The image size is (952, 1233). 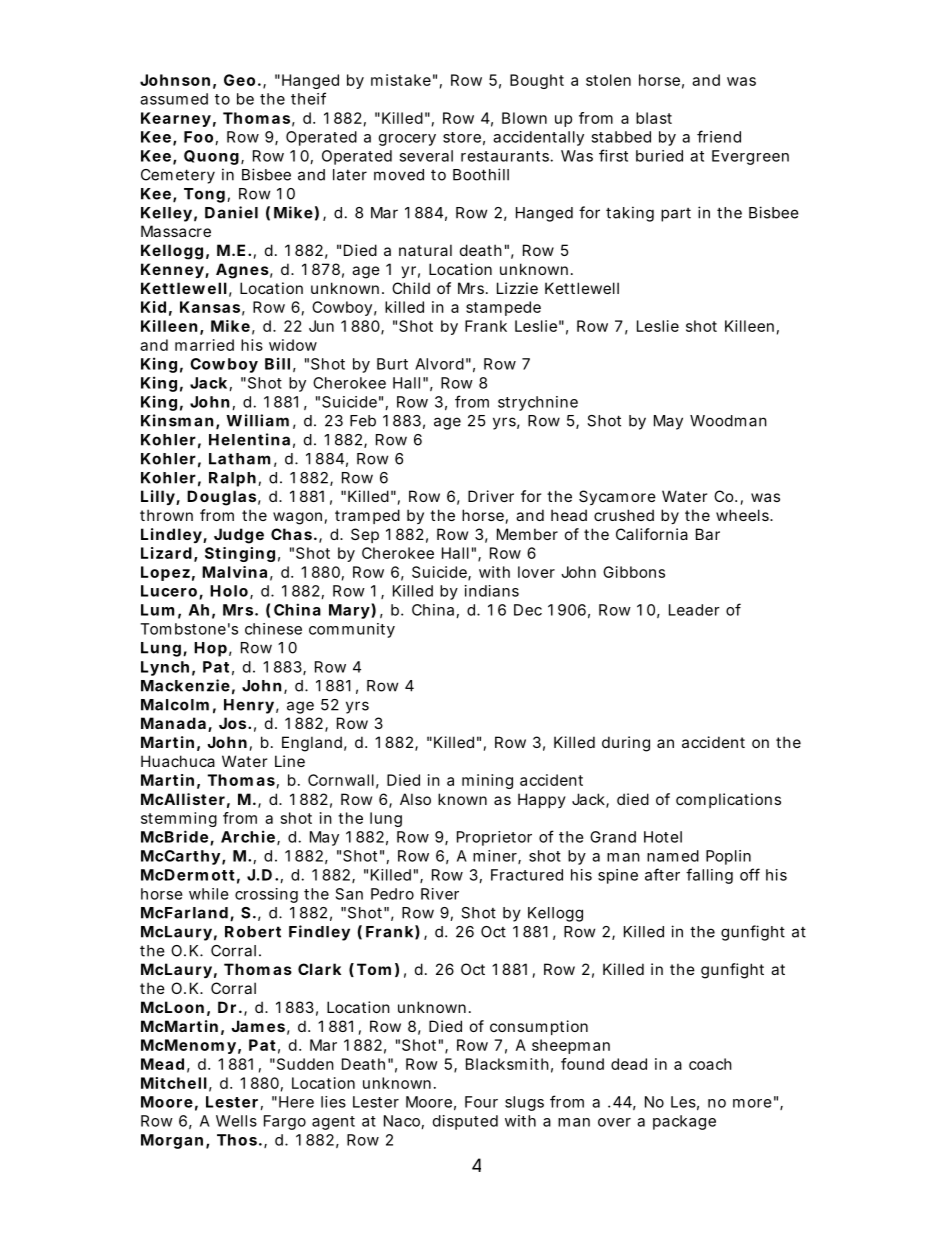 I want to click on Child, so click(x=411, y=288).
